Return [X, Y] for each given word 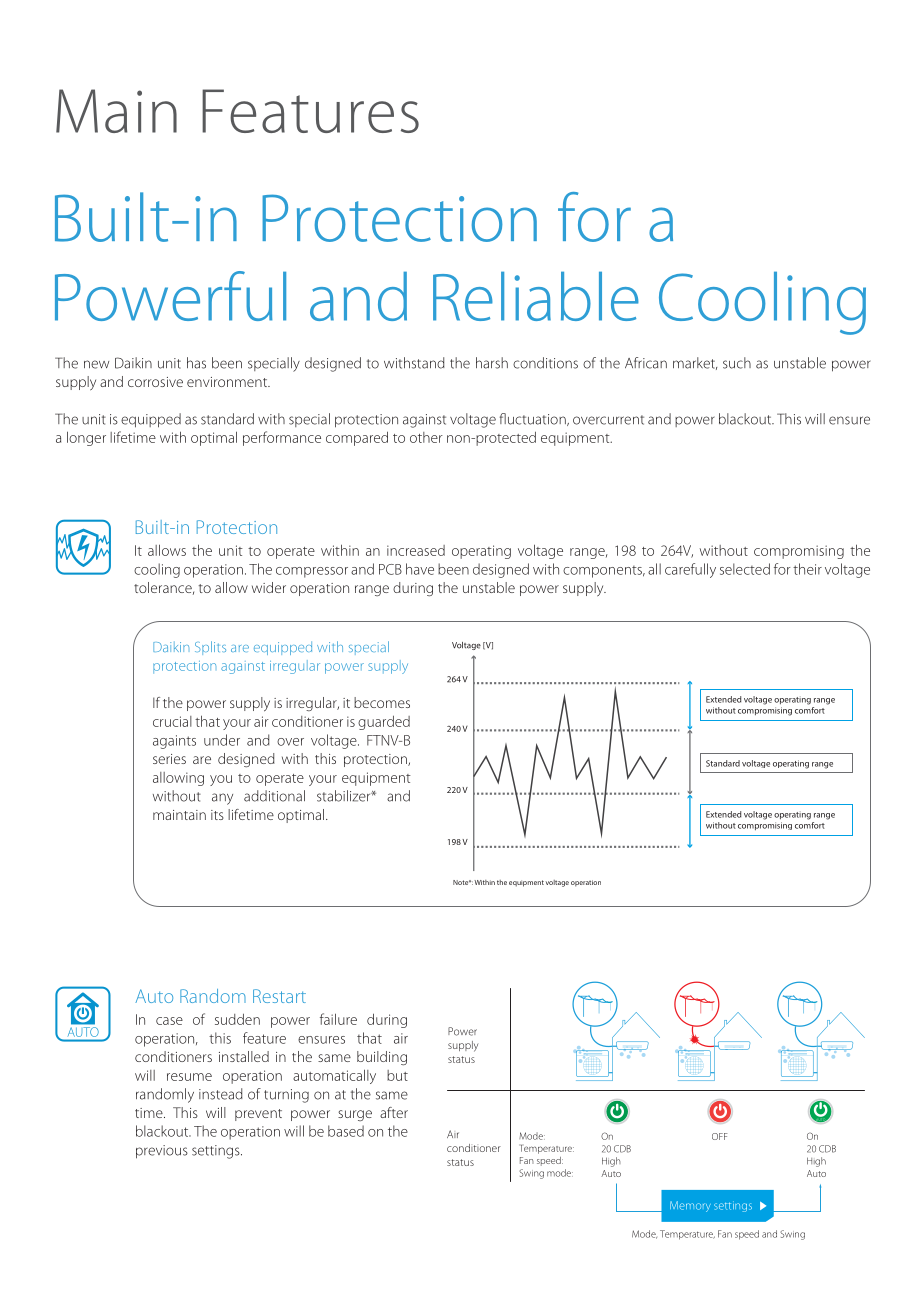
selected [745, 569]
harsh [492, 363]
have [420, 569]
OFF [719, 1136]
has [196, 363]
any [222, 799]
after [394, 1112]
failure [338, 1019]
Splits [210, 648]
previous [162, 1152]
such [737, 363]
